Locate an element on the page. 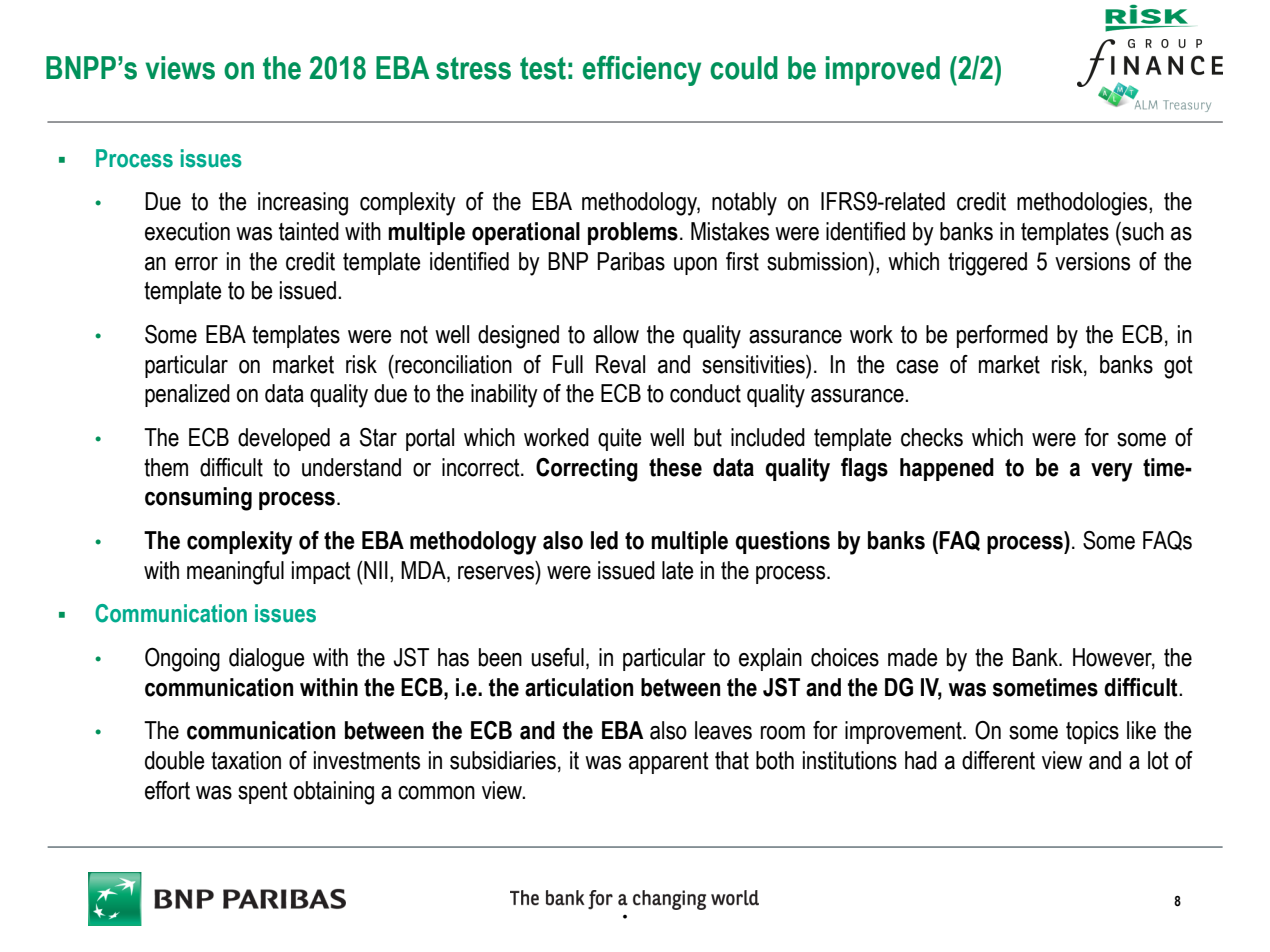 Image resolution: width=1270 pixels, height=952 pixels. taxation is located at coordinates (246, 760).
